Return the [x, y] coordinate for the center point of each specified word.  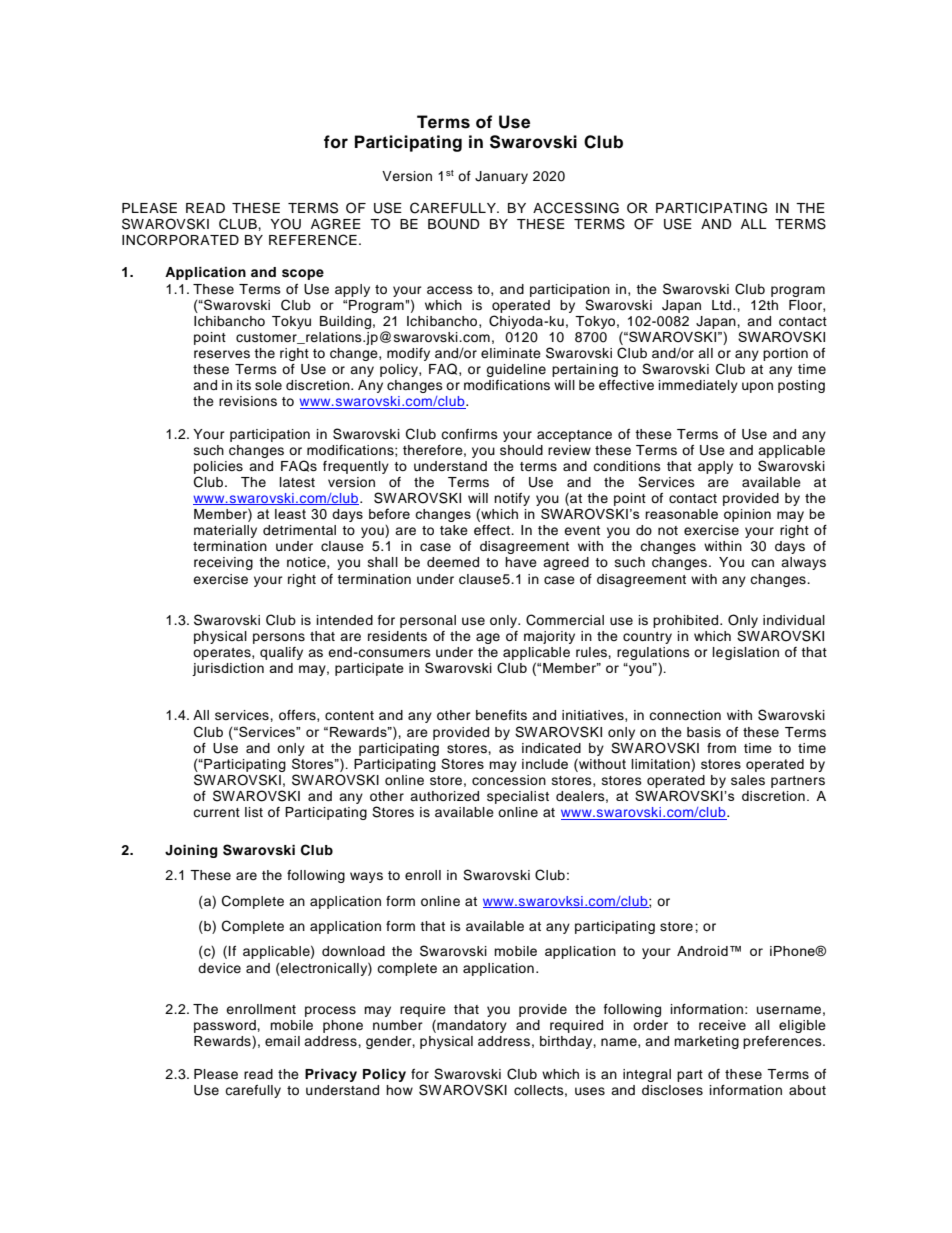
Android [702, 951]
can [762, 563]
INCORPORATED [180, 240]
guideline [516, 370]
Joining [191, 851]
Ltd [723, 305]
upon [757, 387]
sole [268, 385]
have [521, 562]
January [501, 177]
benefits [501, 715]
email [282, 1041]
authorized [444, 796]
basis [704, 732]
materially [225, 531]
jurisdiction [228, 669]
